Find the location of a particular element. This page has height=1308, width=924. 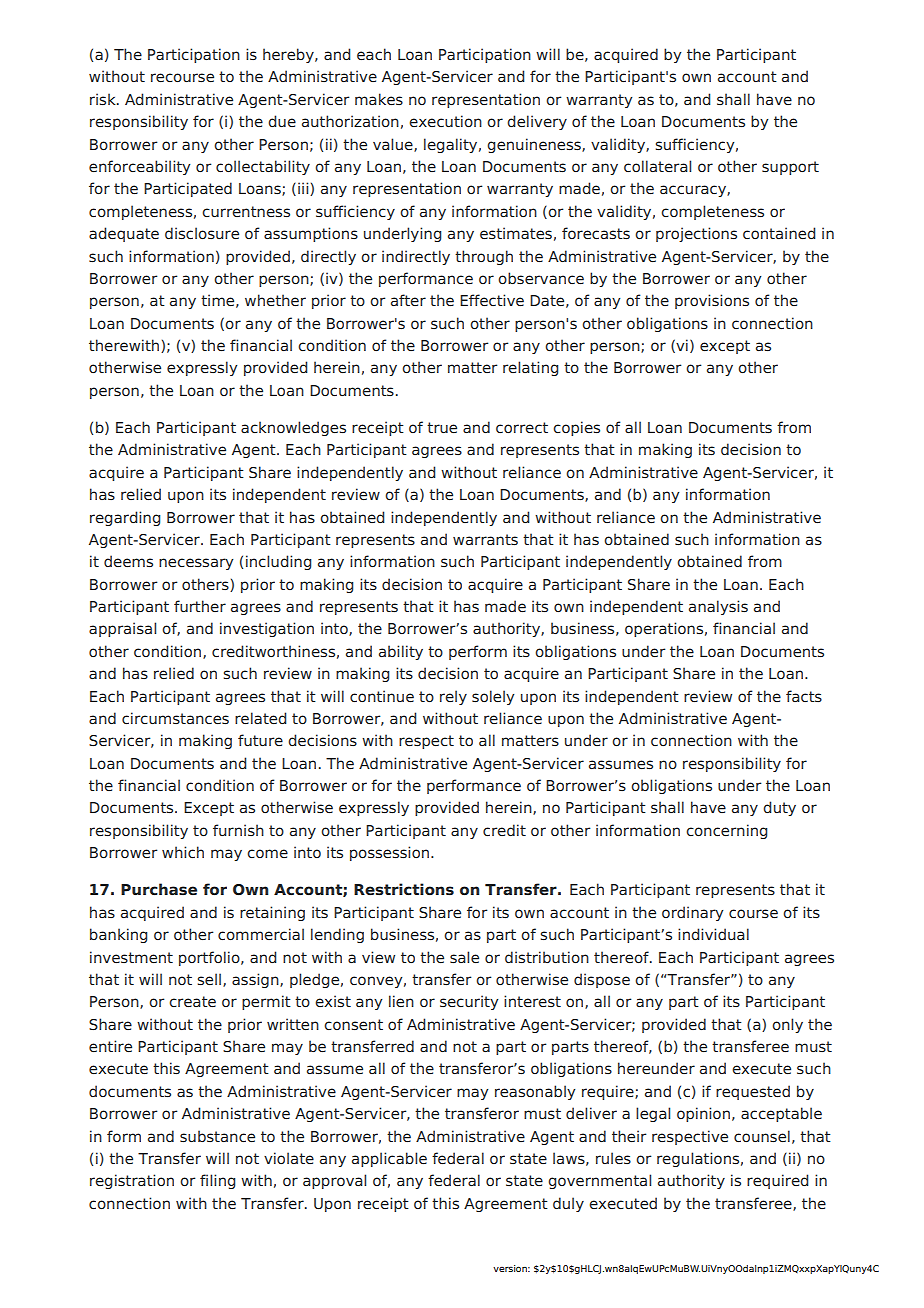

execution is located at coordinates (445, 121).
